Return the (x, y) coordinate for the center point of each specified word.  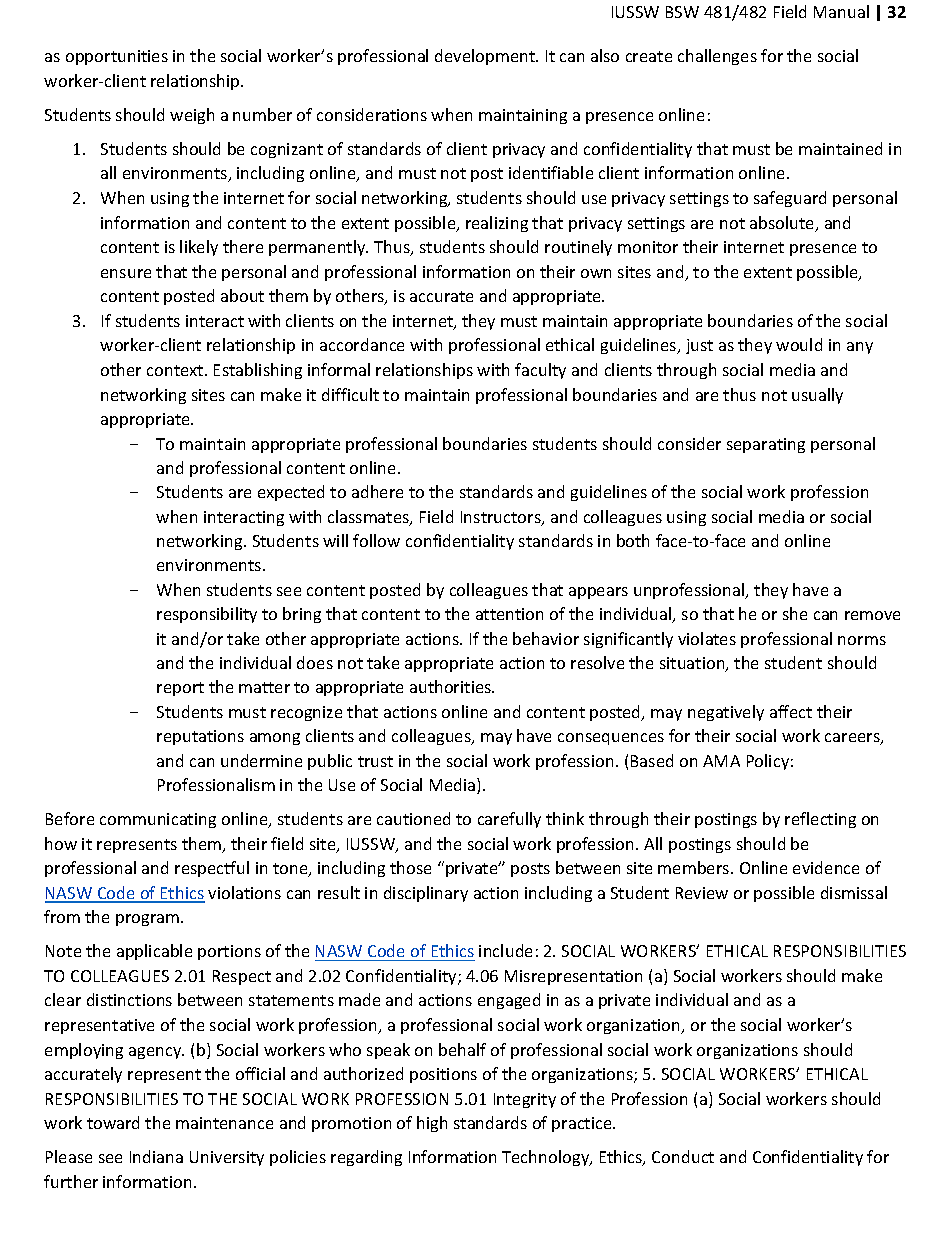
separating (766, 445)
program (149, 920)
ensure (126, 273)
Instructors (502, 518)
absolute (783, 224)
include (505, 950)
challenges (717, 57)
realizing (497, 224)
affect (791, 711)
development (486, 57)
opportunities (117, 57)
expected (291, 493)
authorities (452, 686)
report (180, 689)
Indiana (156, 1156)
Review (702, 893)
